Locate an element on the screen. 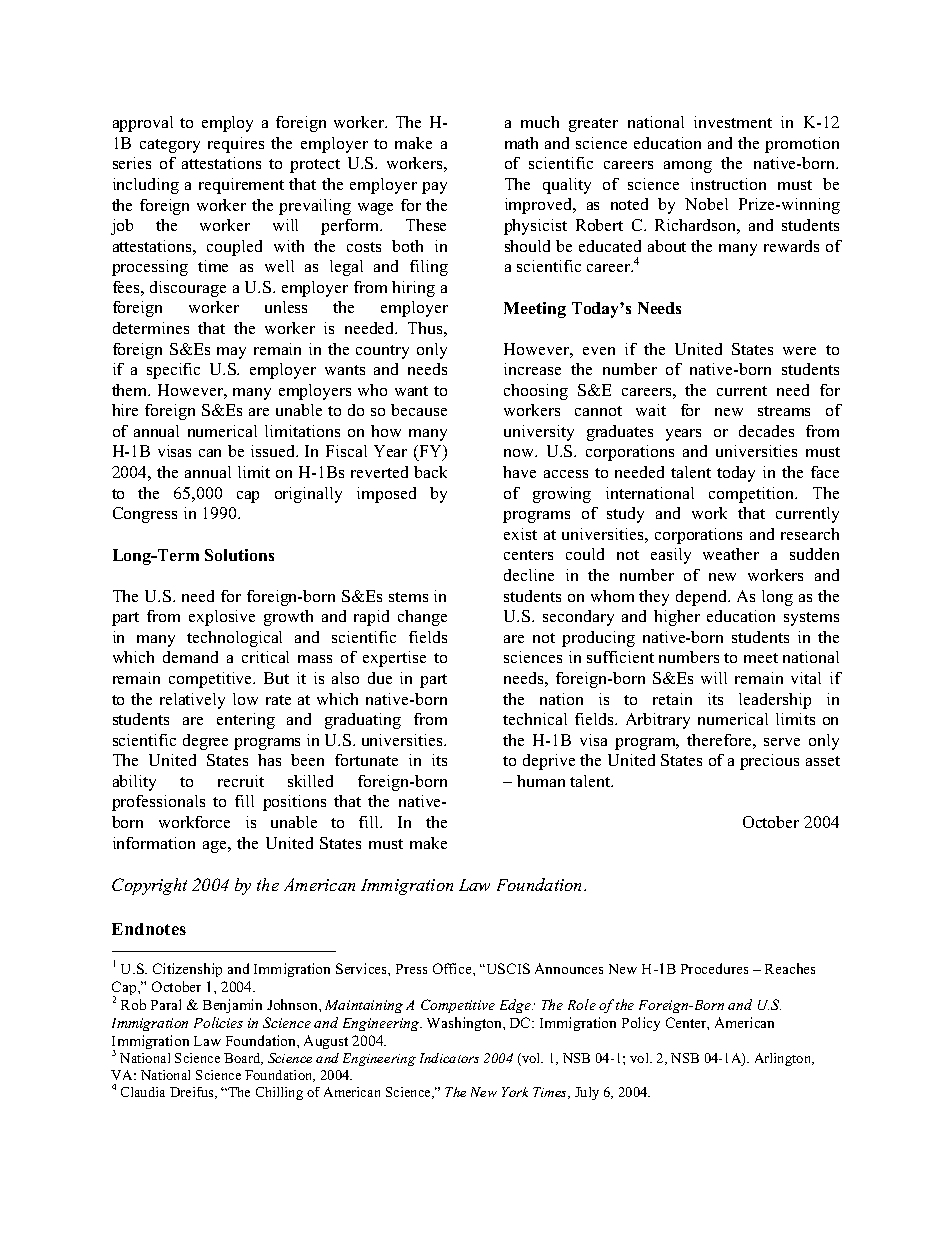 The width and height of the screenshot is (952, 1233). requires is located at coordinates (236, 145).
